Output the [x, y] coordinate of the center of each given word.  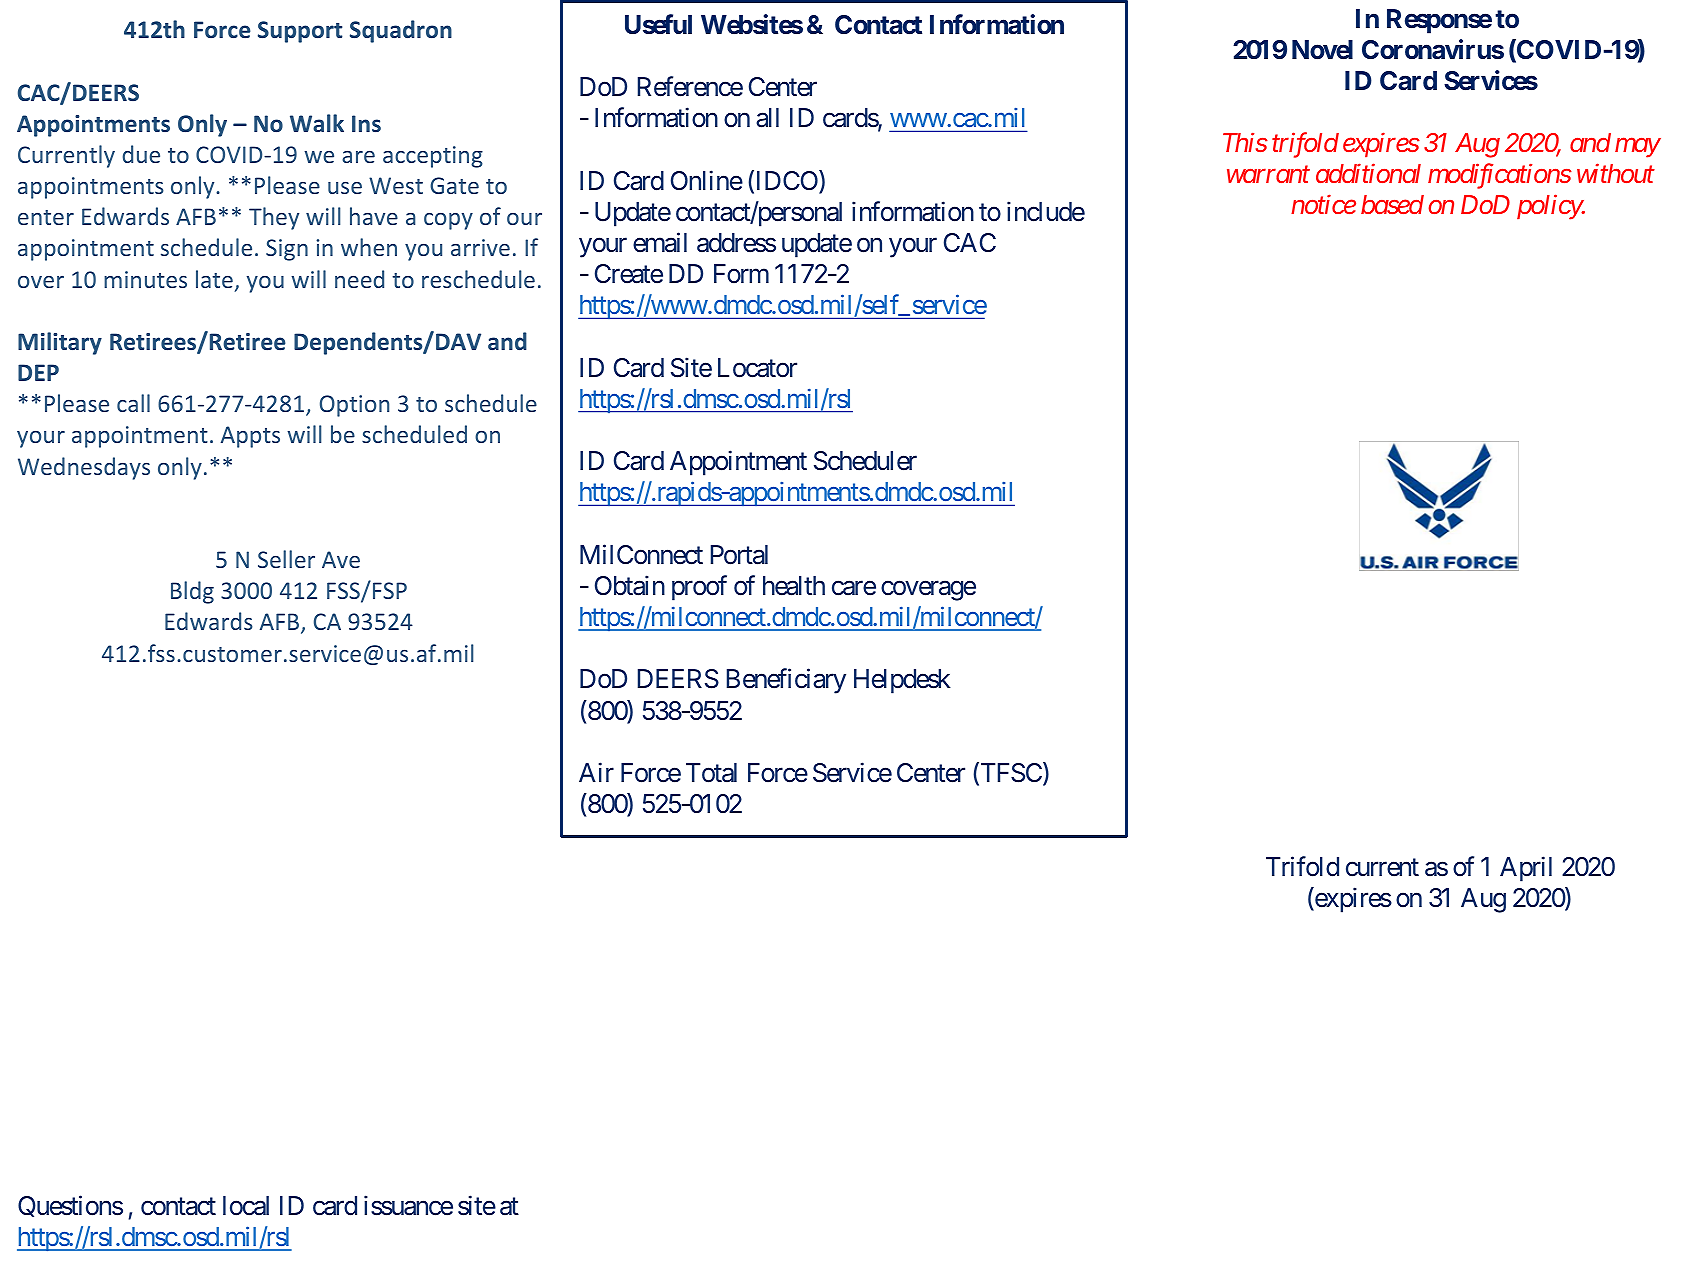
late [214, 279]
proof [699, 588]
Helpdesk [902, 681]
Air [596, 772]
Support [300, 32]
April [1526, 869]
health [794, 586]
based [1392, 204]
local [246, 1206]
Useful [658, 24]
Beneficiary [786, 681]
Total [711, 773]
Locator [757, 368]
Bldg [192, 592]
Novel [1322, 50]
